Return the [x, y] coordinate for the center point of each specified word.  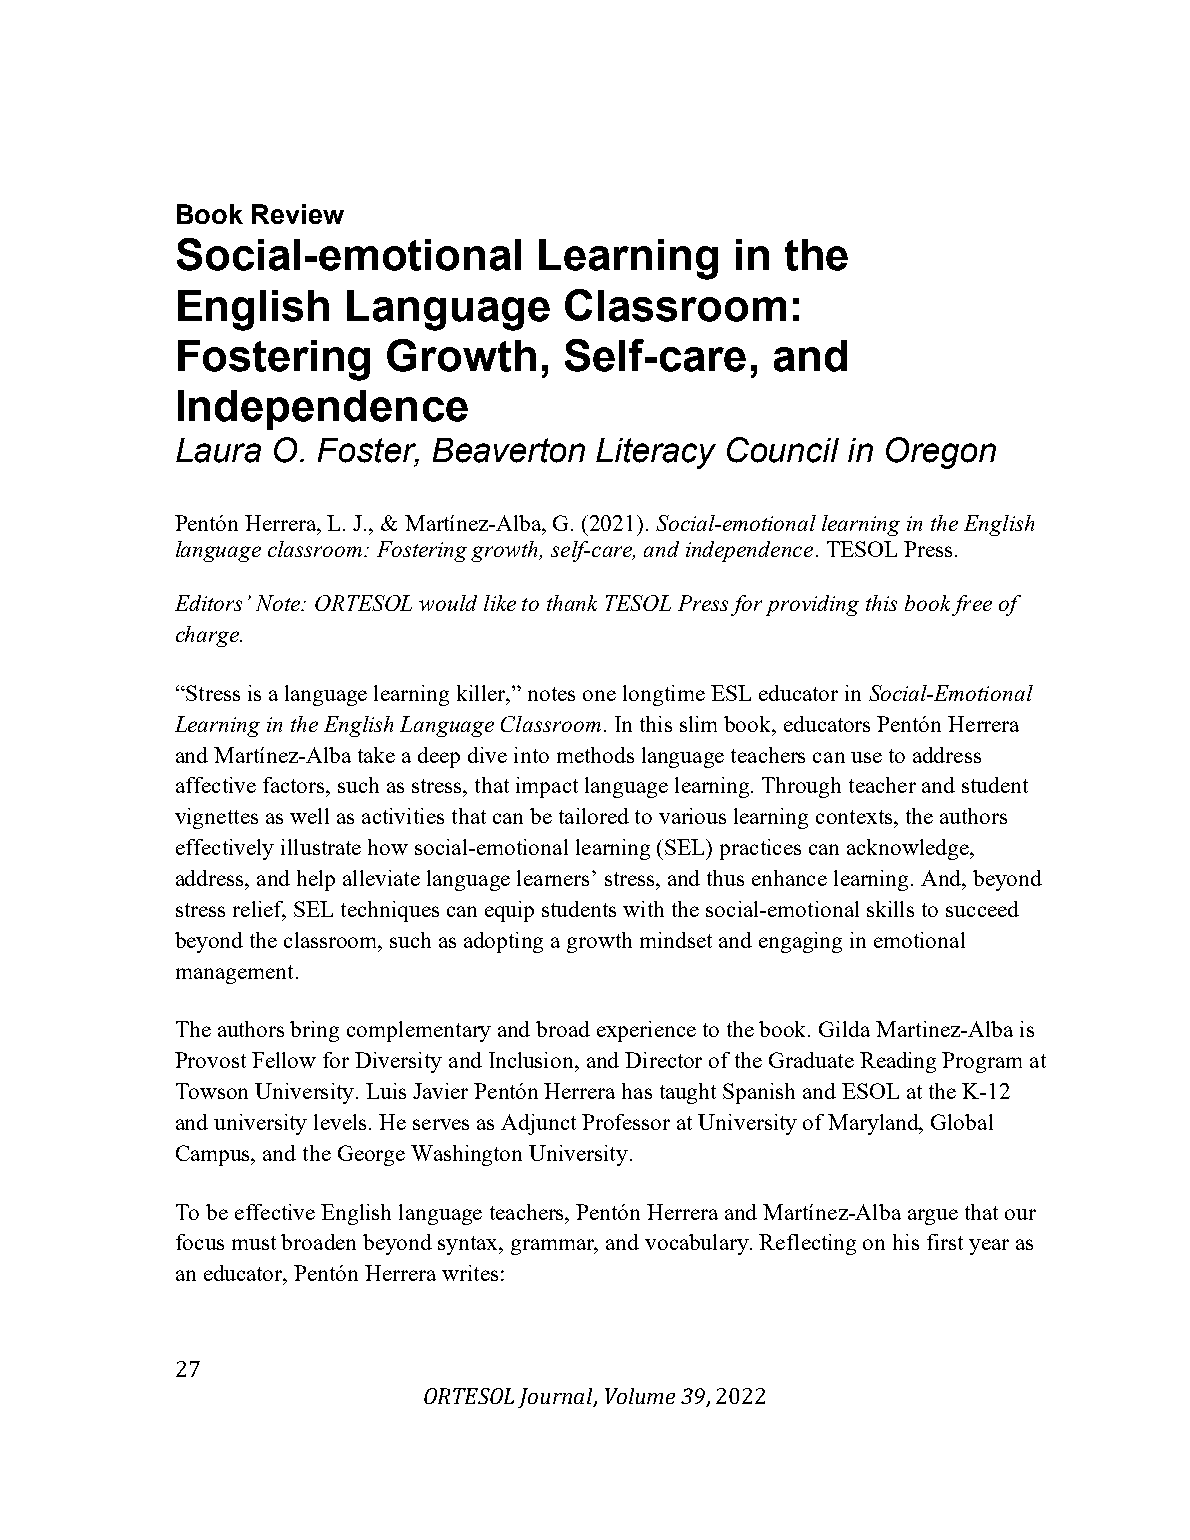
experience [646, 1031]
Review [298, 214]
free [972, 605]
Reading [898, 1062]
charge [209, 636]
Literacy [656, 453]
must [254, 1243]
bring [314, 1031]
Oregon [941, 453]
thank [572, 603]
